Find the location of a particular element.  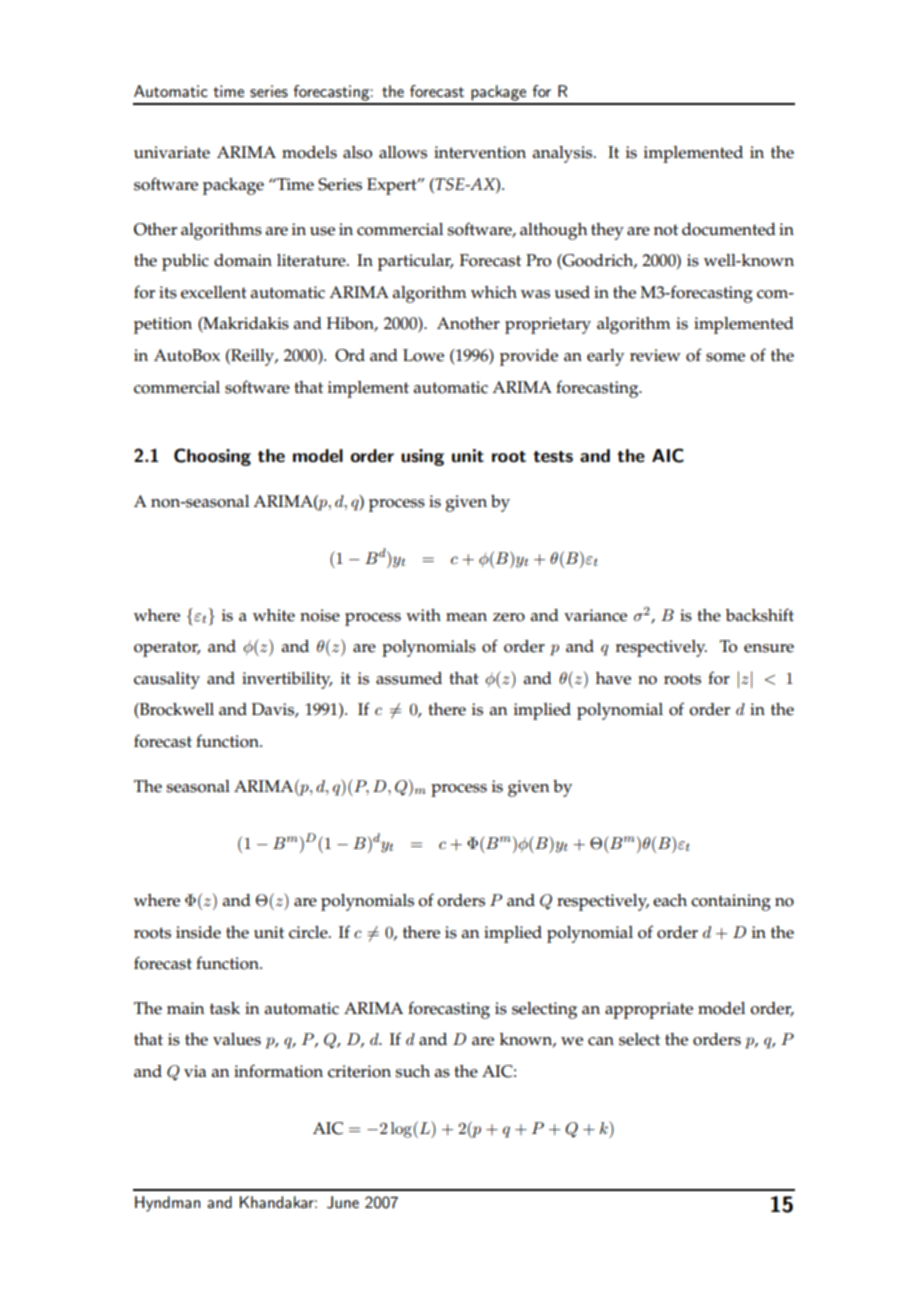

ensure is located at coordinates (769, 648).
